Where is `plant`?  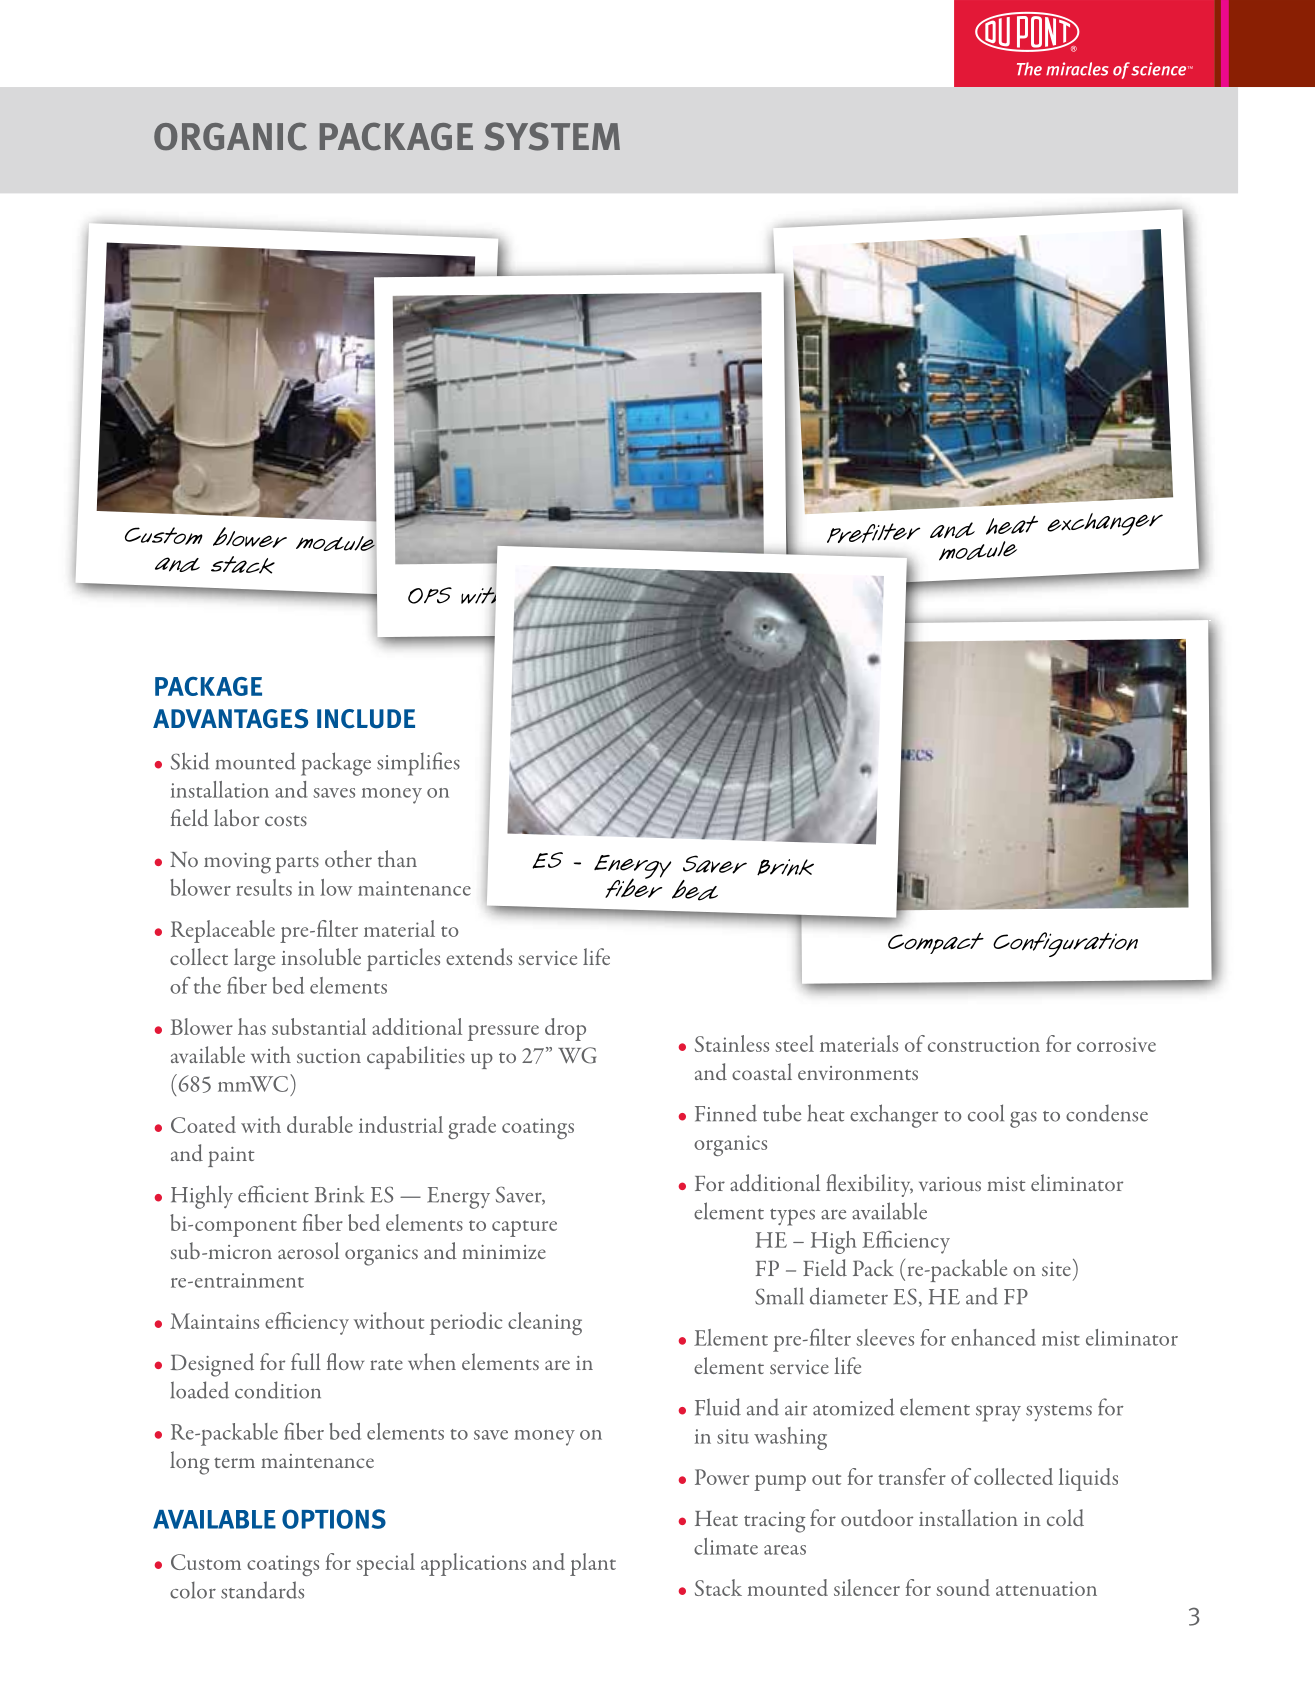 plant is located at coordinates (593, 1564).
